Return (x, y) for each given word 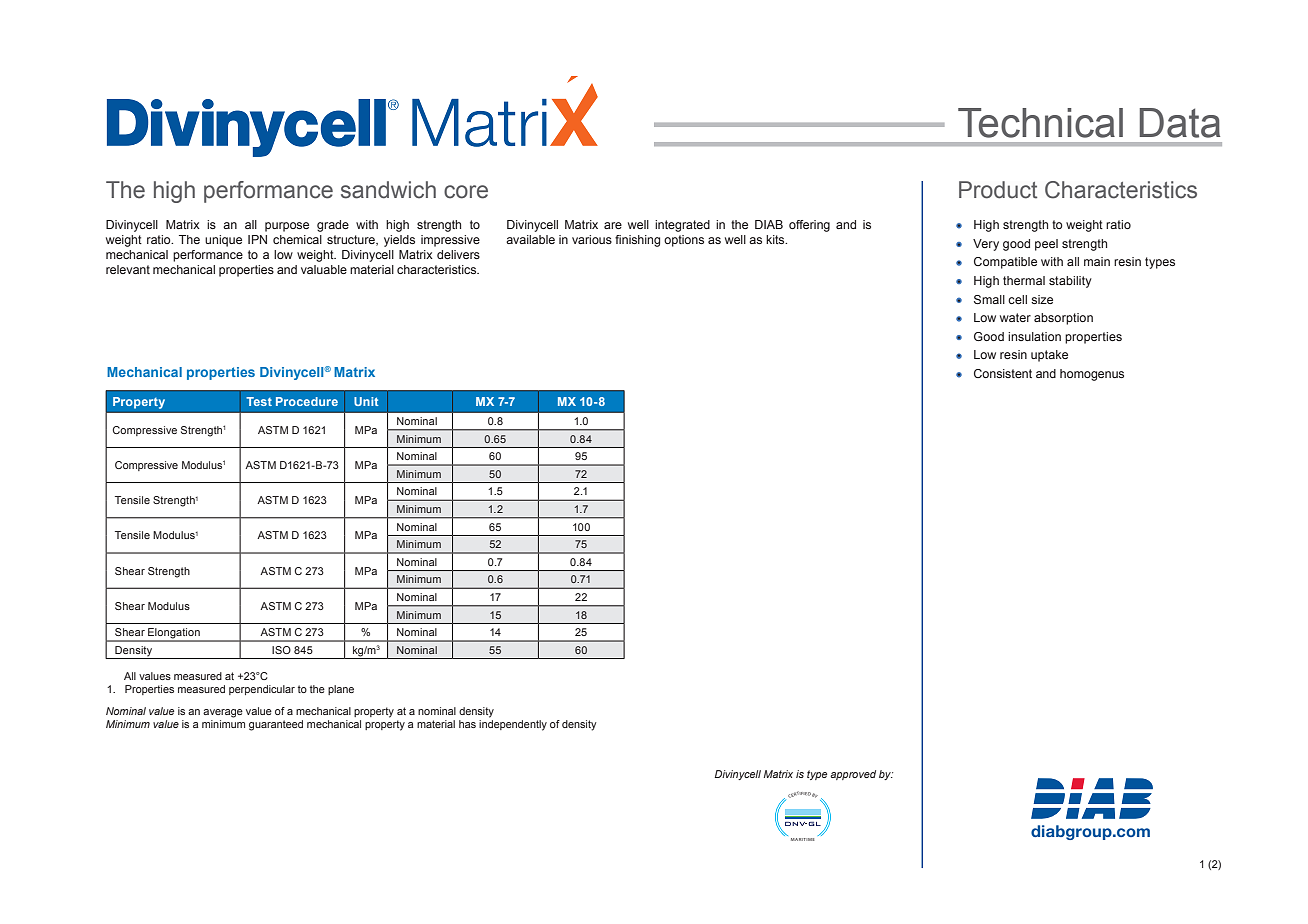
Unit (366, 401)
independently (513, 724)
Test (259, 401)
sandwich (388, 190)
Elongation (174, 634)
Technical (1040, 123)
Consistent (1003, 373)
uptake (1049, 356)
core (466, 192)
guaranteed (276, 725)
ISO (281, 650)
